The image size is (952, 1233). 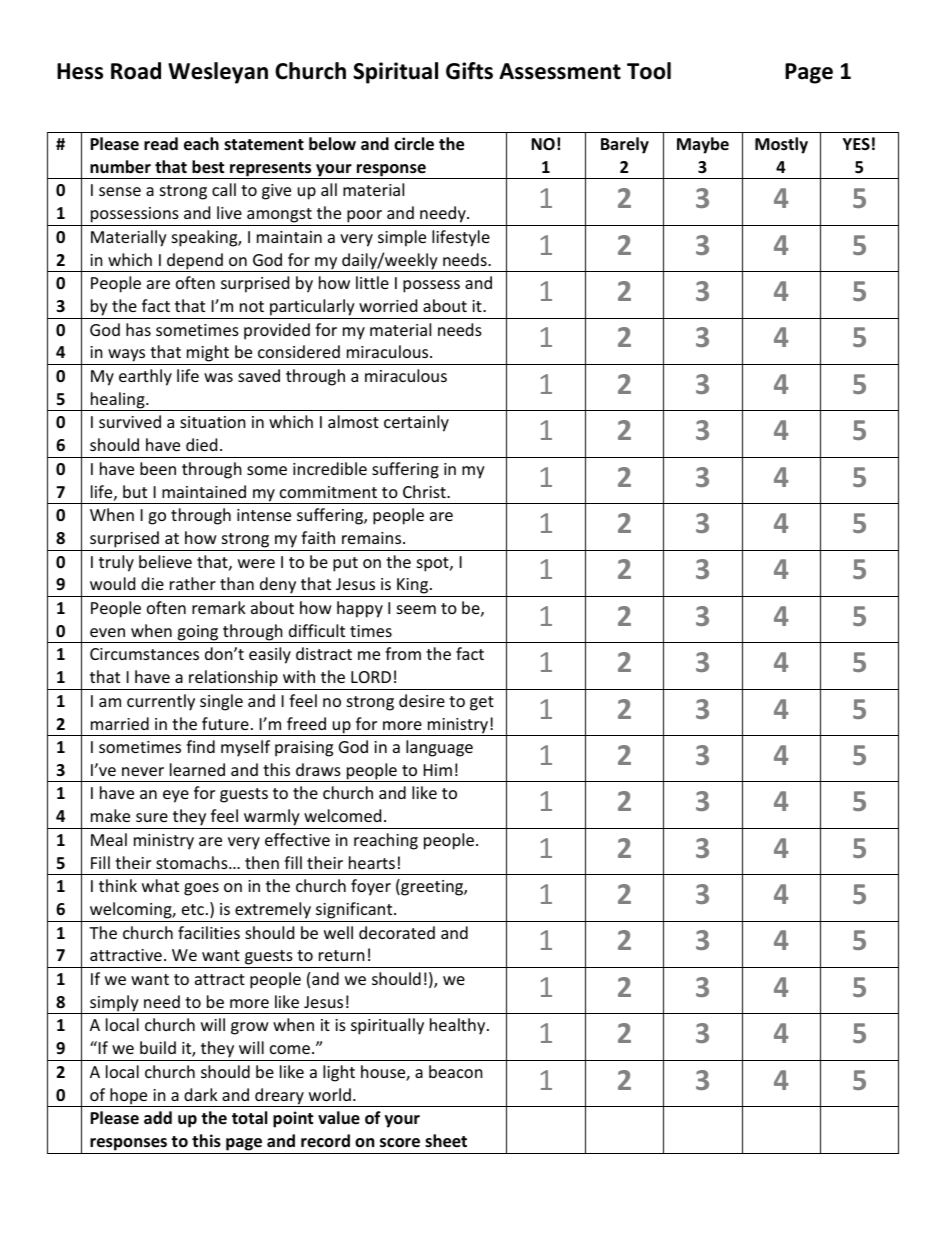 I want to click on Mostly, so click(x=781, y=145).
